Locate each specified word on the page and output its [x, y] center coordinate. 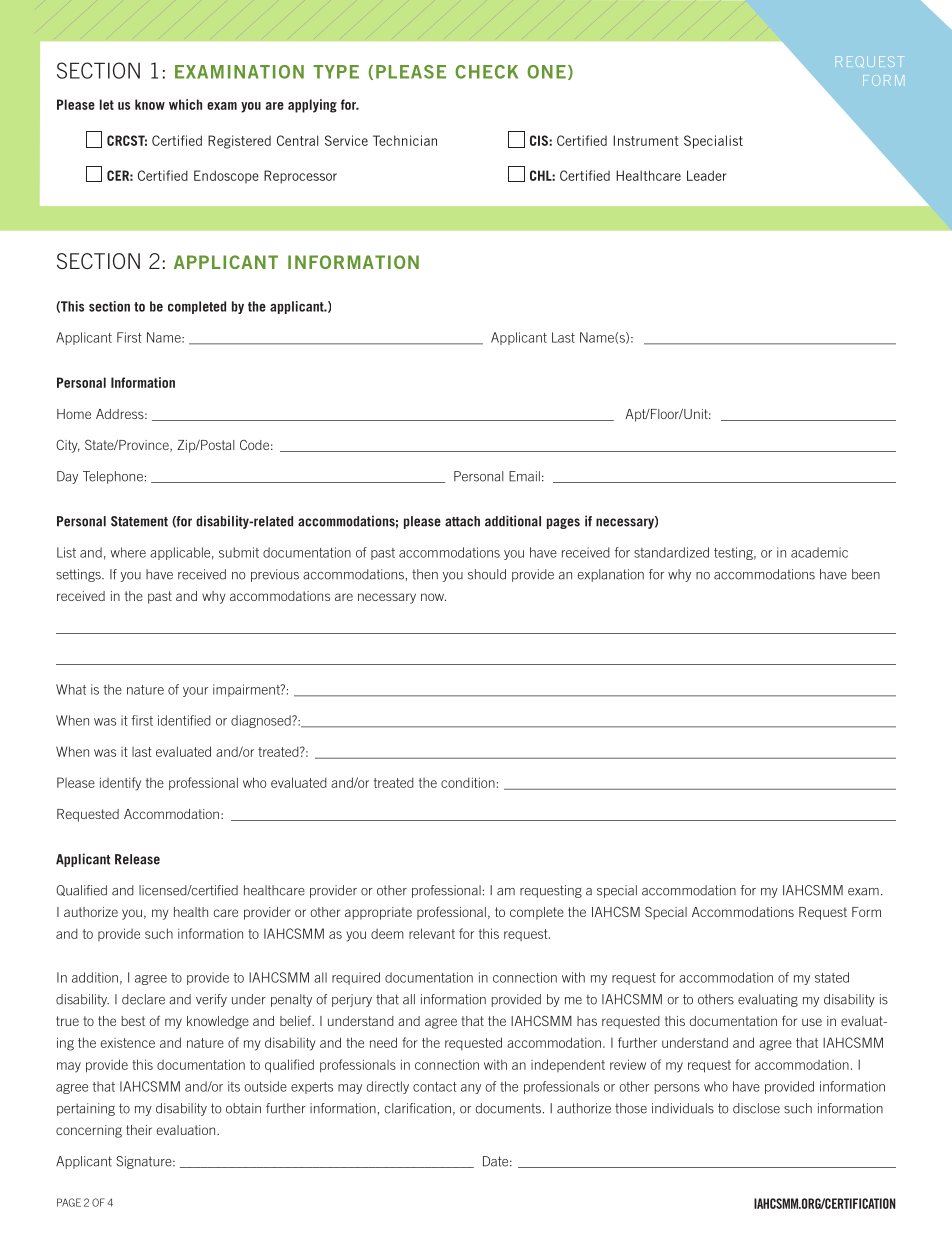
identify [120, 784]
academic [819, 552]
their [139, 1130]
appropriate [378, 913]
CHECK [486, 72]
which [185, 104]
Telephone [113, 477]
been [866, 574]
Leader [707, 175]
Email [524, 476]
